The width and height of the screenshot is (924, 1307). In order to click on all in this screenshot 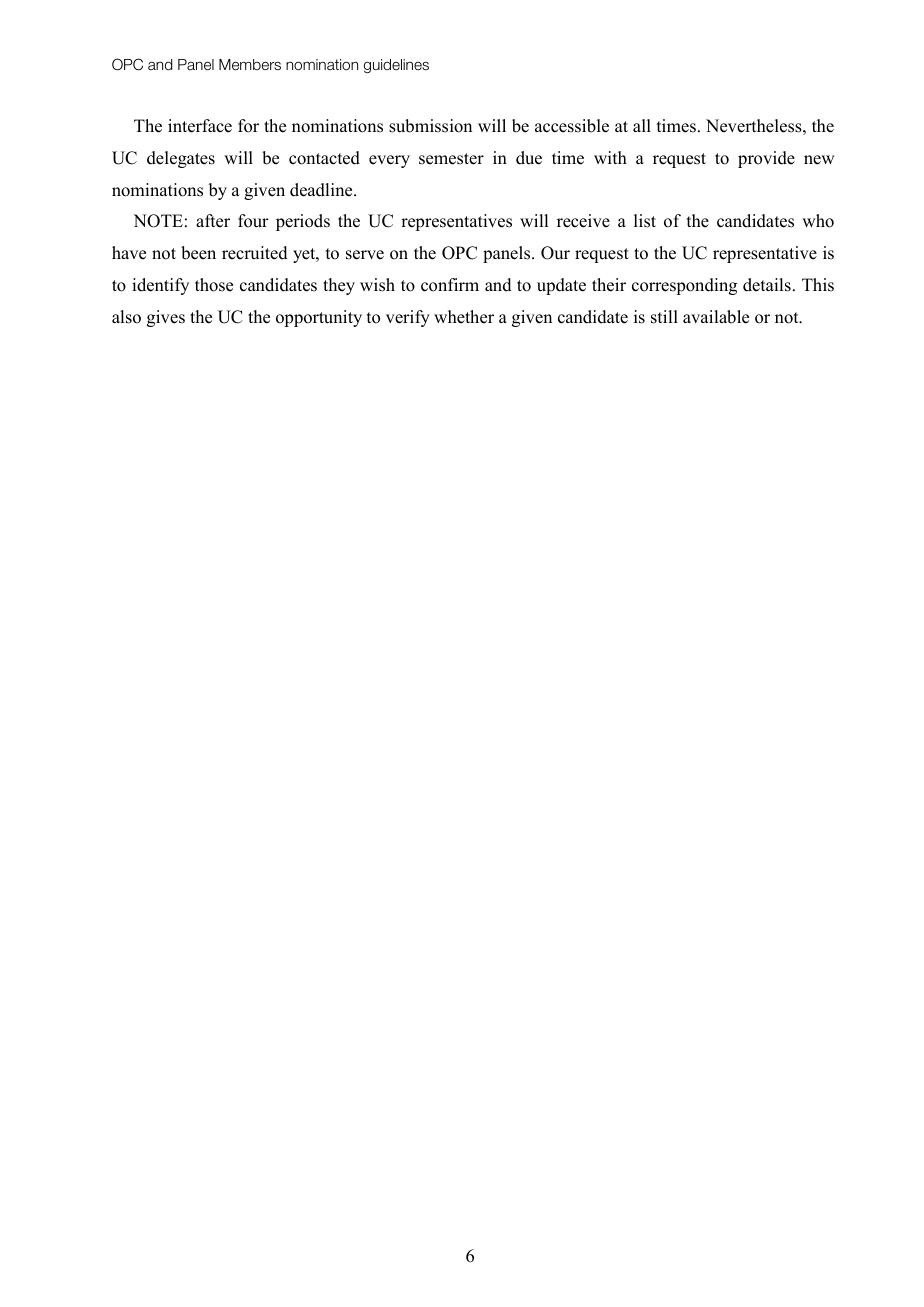, I will do `click(642, 125)`.
